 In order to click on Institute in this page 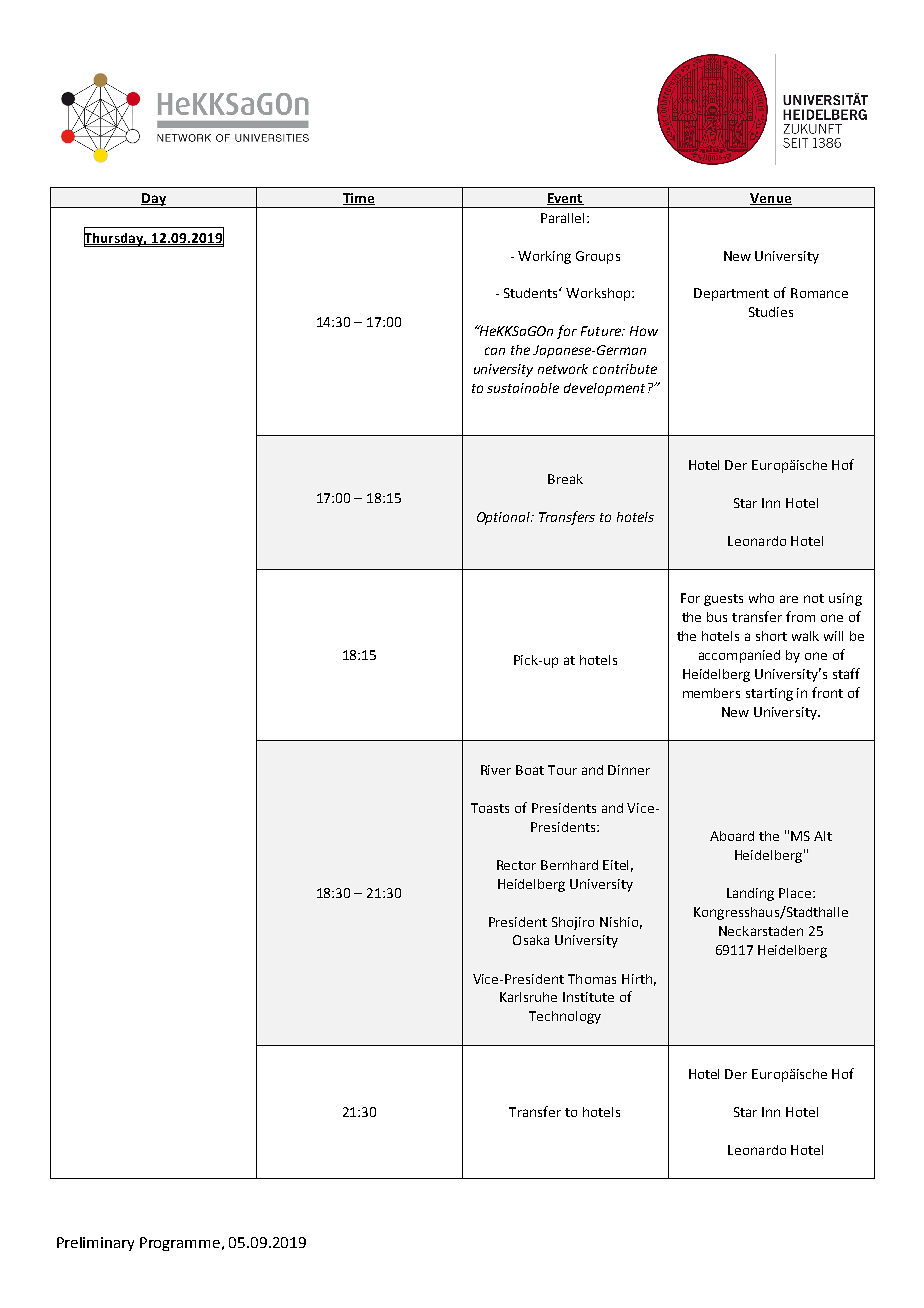, I will do `click(588, 997)`.
